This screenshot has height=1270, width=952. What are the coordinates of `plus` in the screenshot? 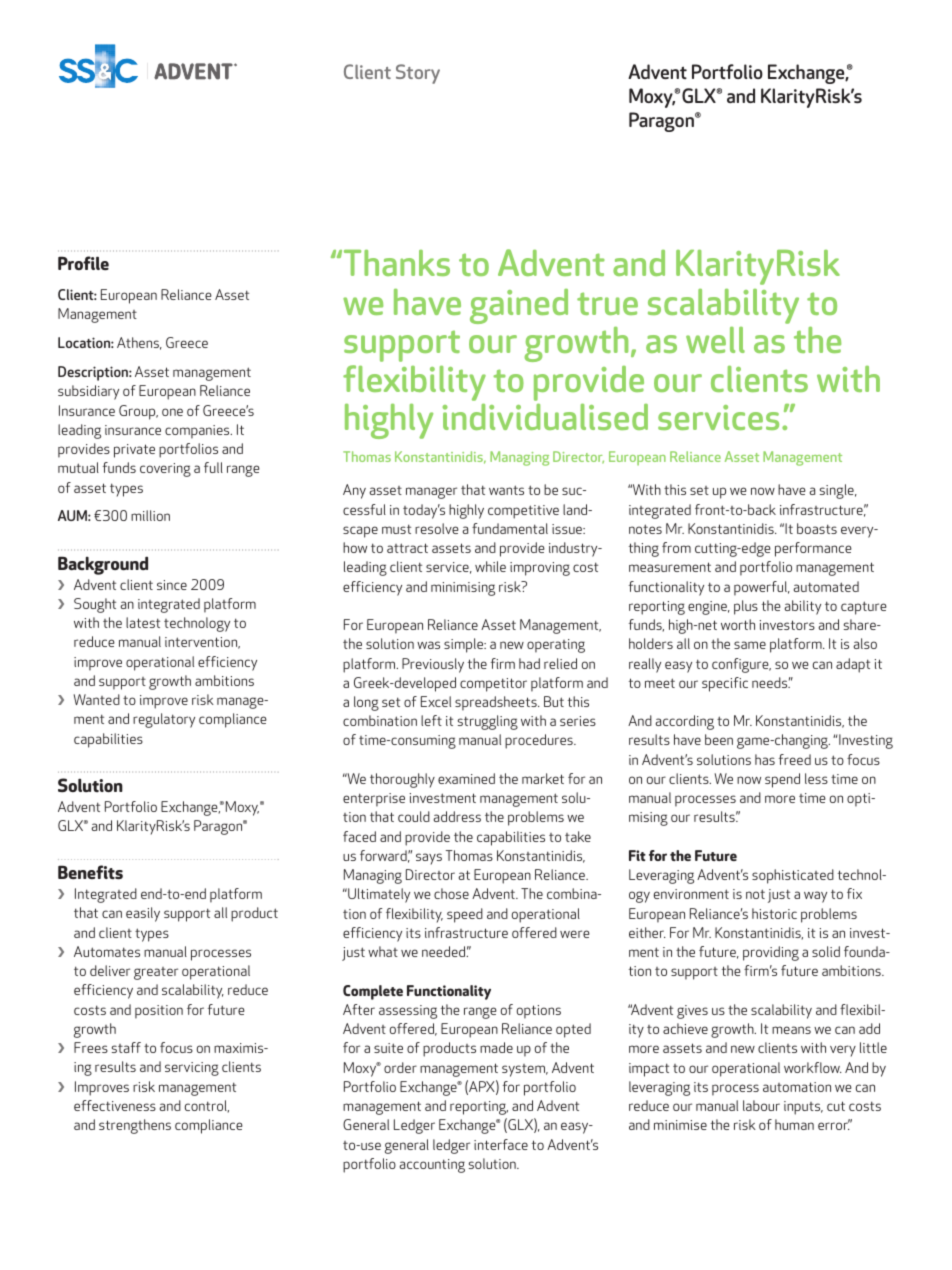 It's located at (746, 607).
